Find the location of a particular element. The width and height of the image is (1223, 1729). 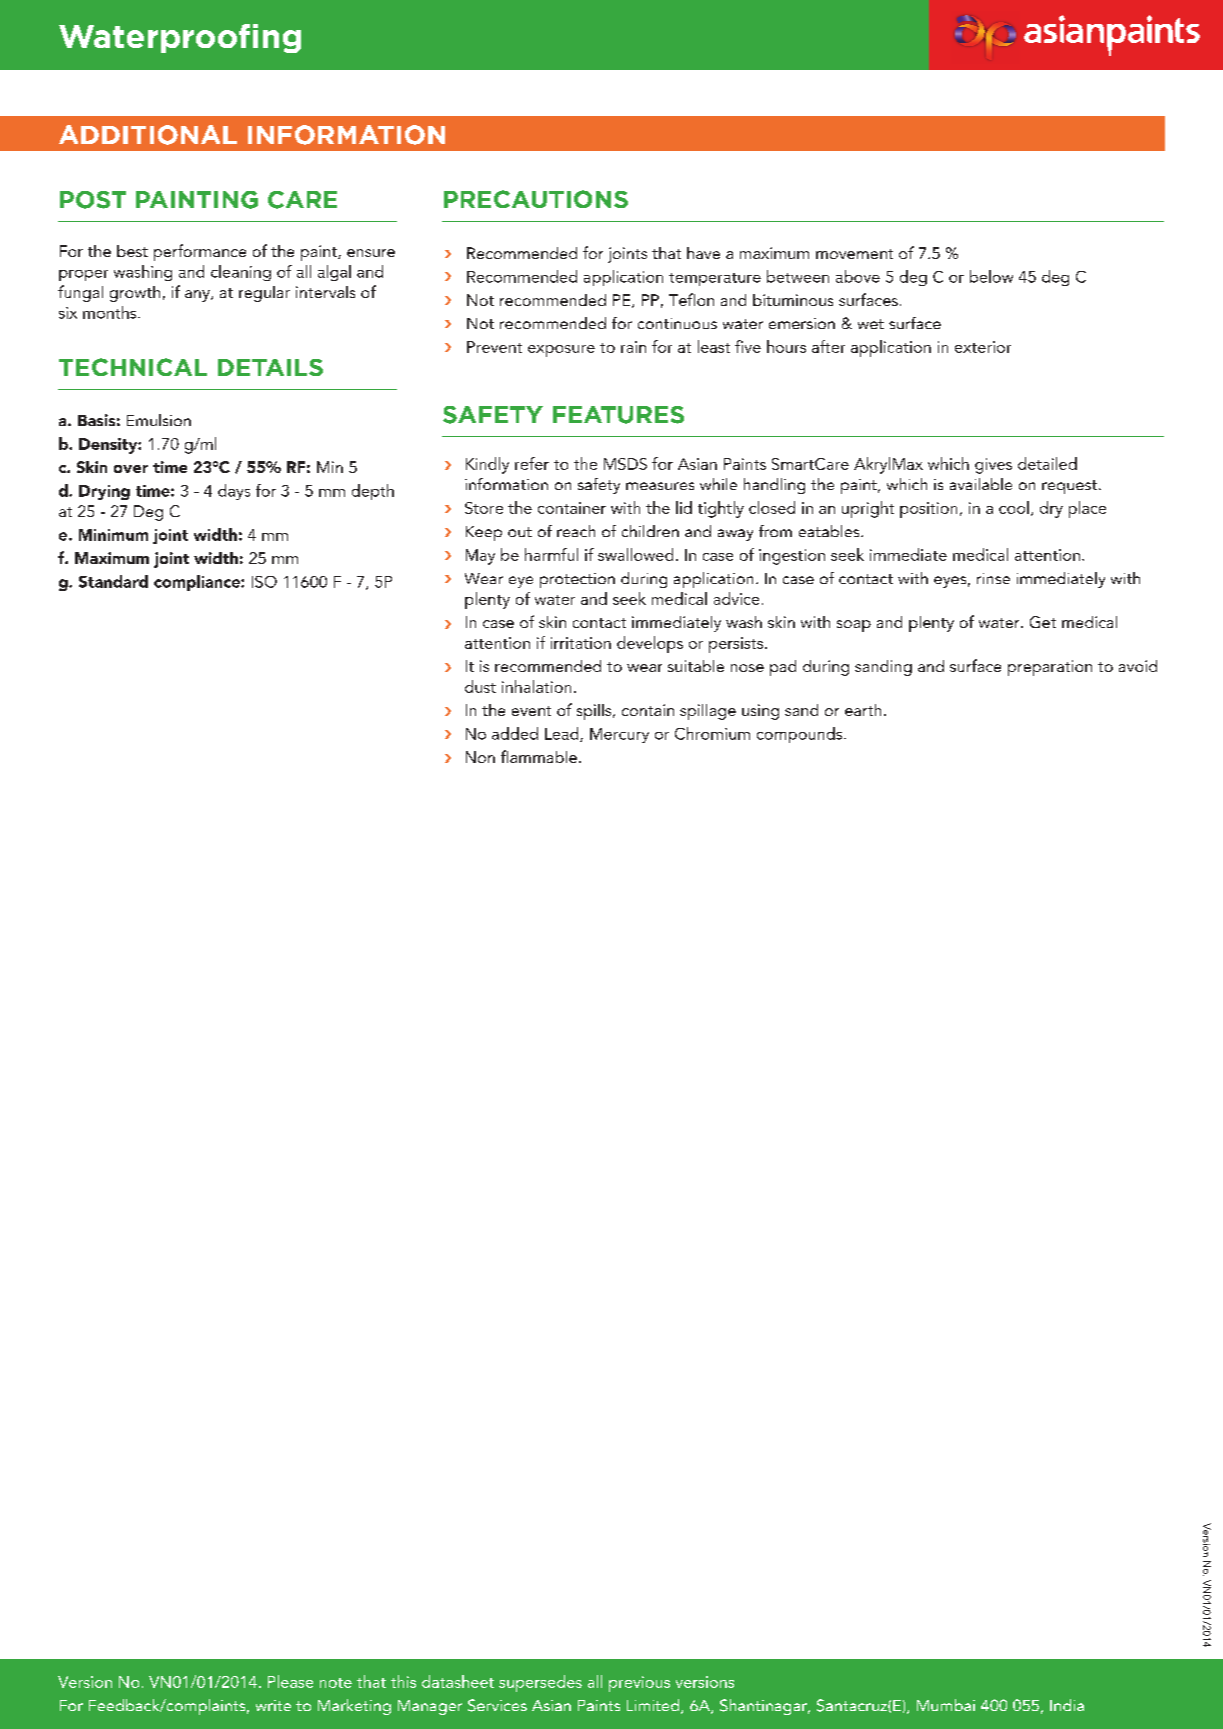

below is located at coordinates (991, 276).
